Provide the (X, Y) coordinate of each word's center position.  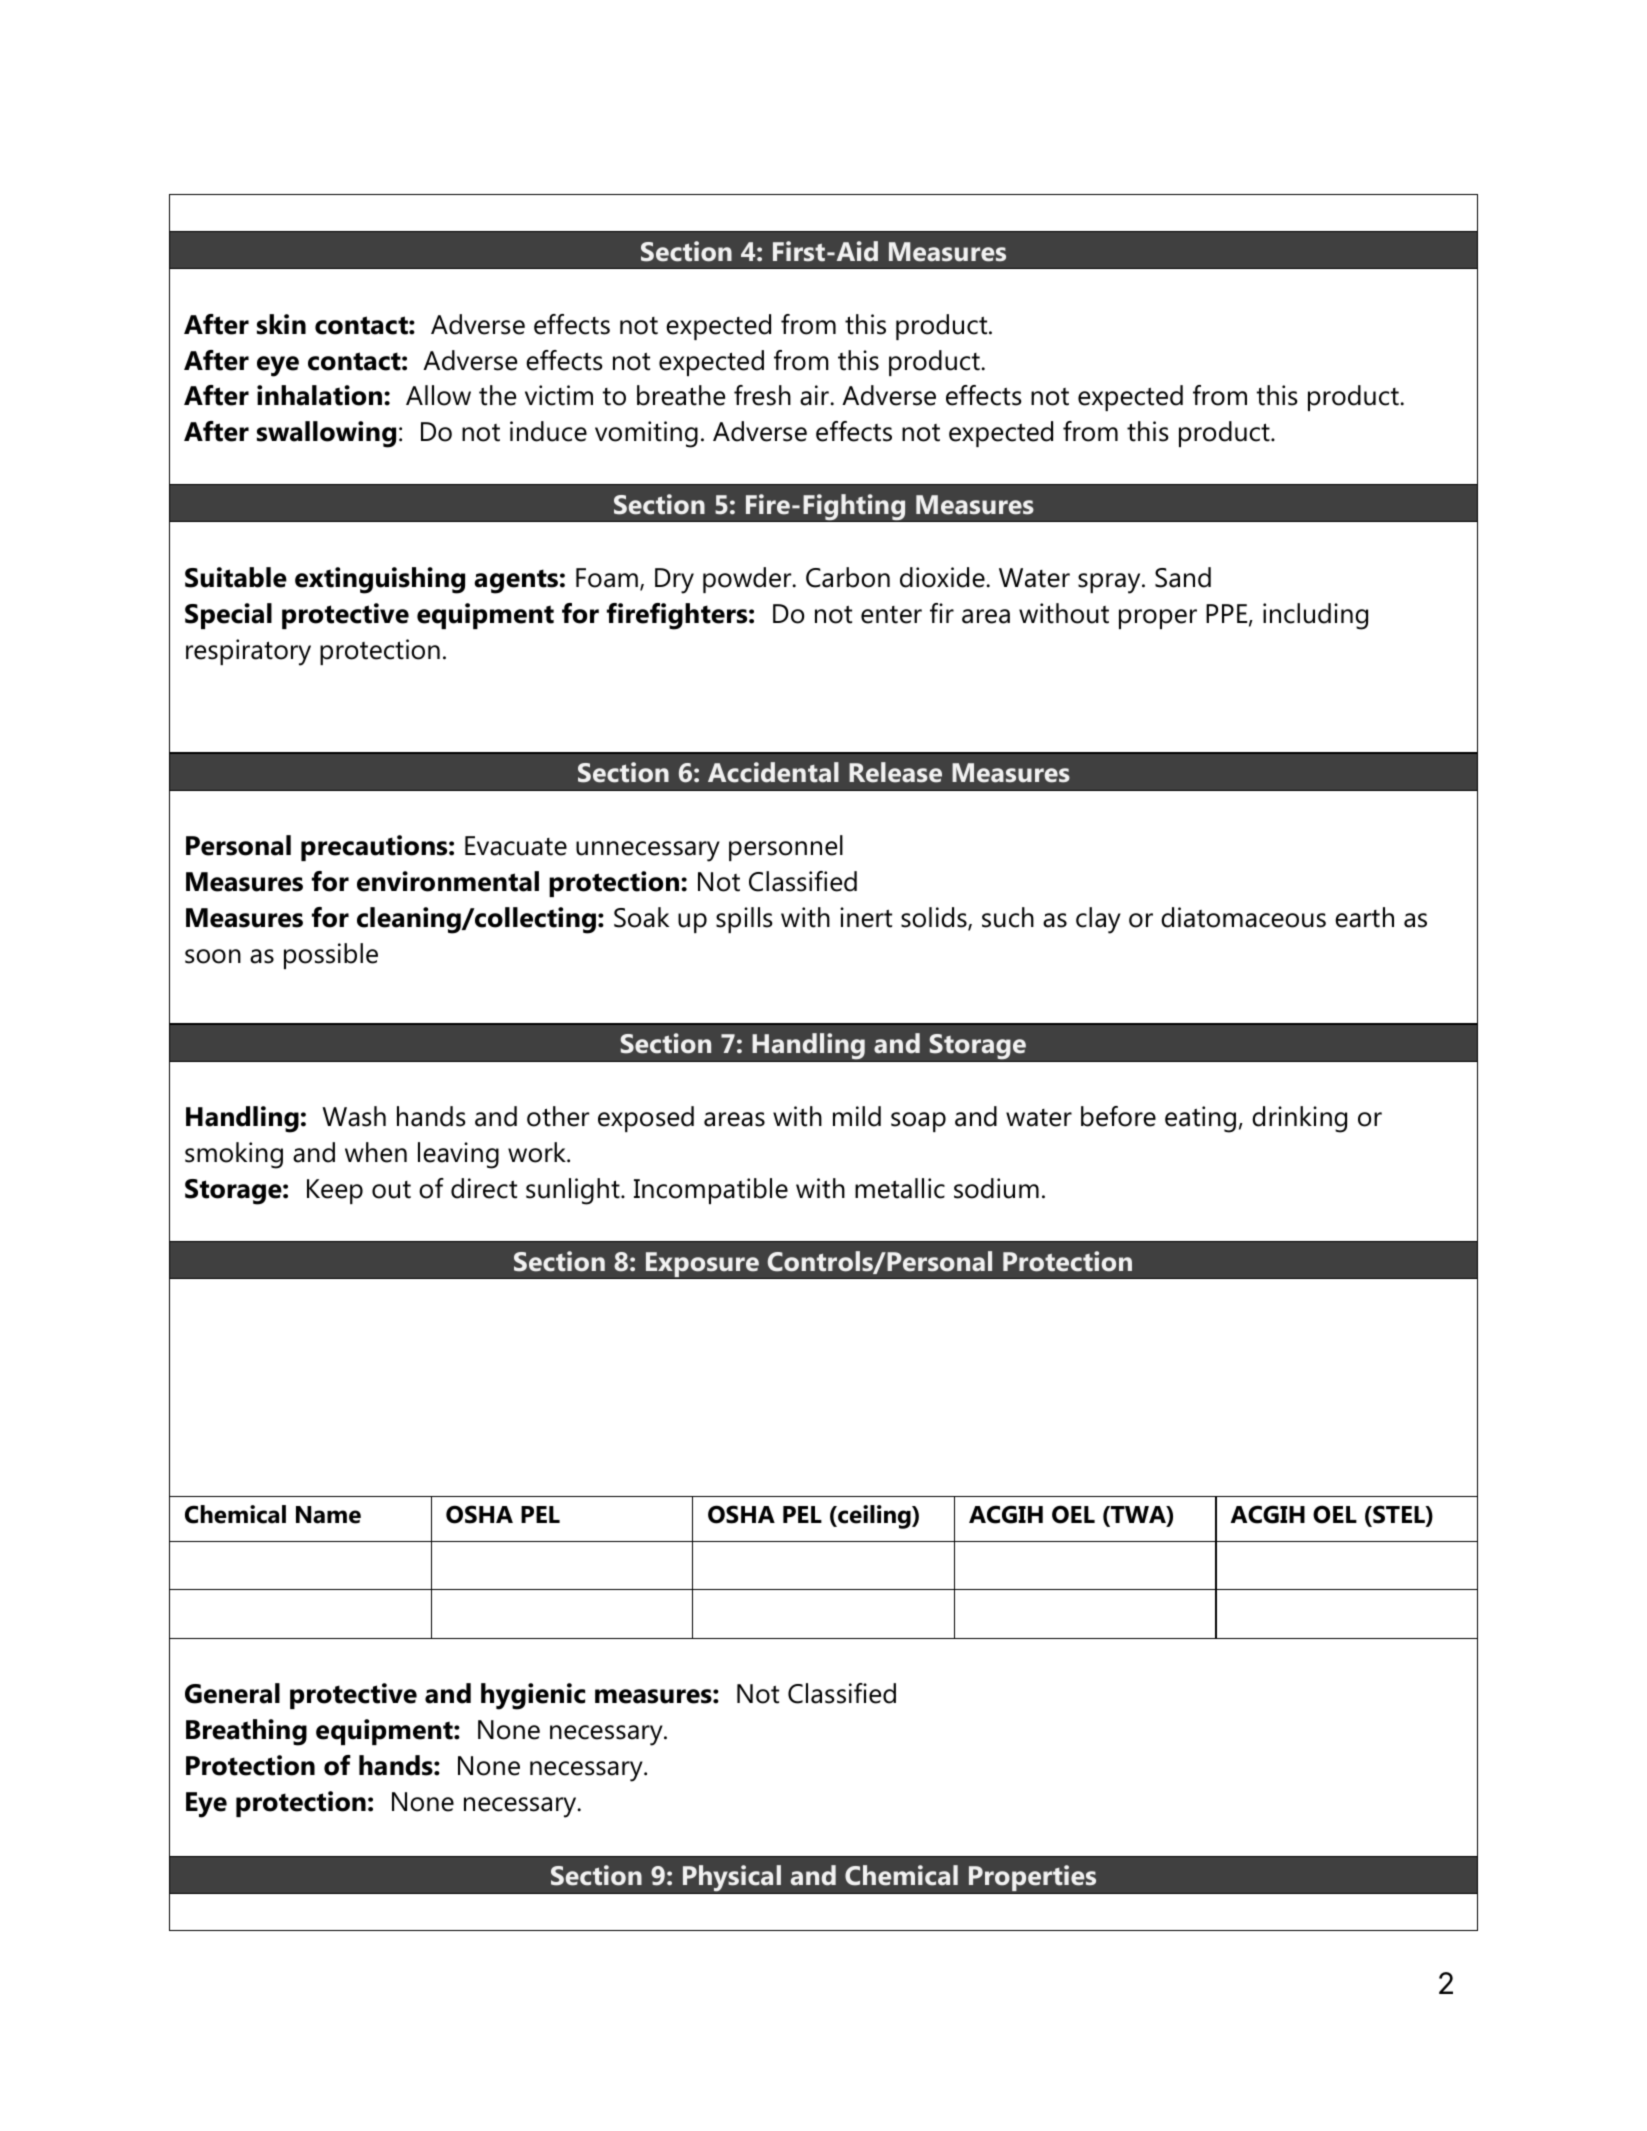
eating (1200, 1119)
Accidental (773, 772)
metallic (900, 1188)
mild (857, 1116)
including (1315, 616)
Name (328, 1515)
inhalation (321, 395)
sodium (996, 1188)
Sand (1183, 577)
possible (331, 956)
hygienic (533, 1696)
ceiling (874, 1517)
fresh (762, 395)
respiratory (248, 652)
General (232, 1693)
